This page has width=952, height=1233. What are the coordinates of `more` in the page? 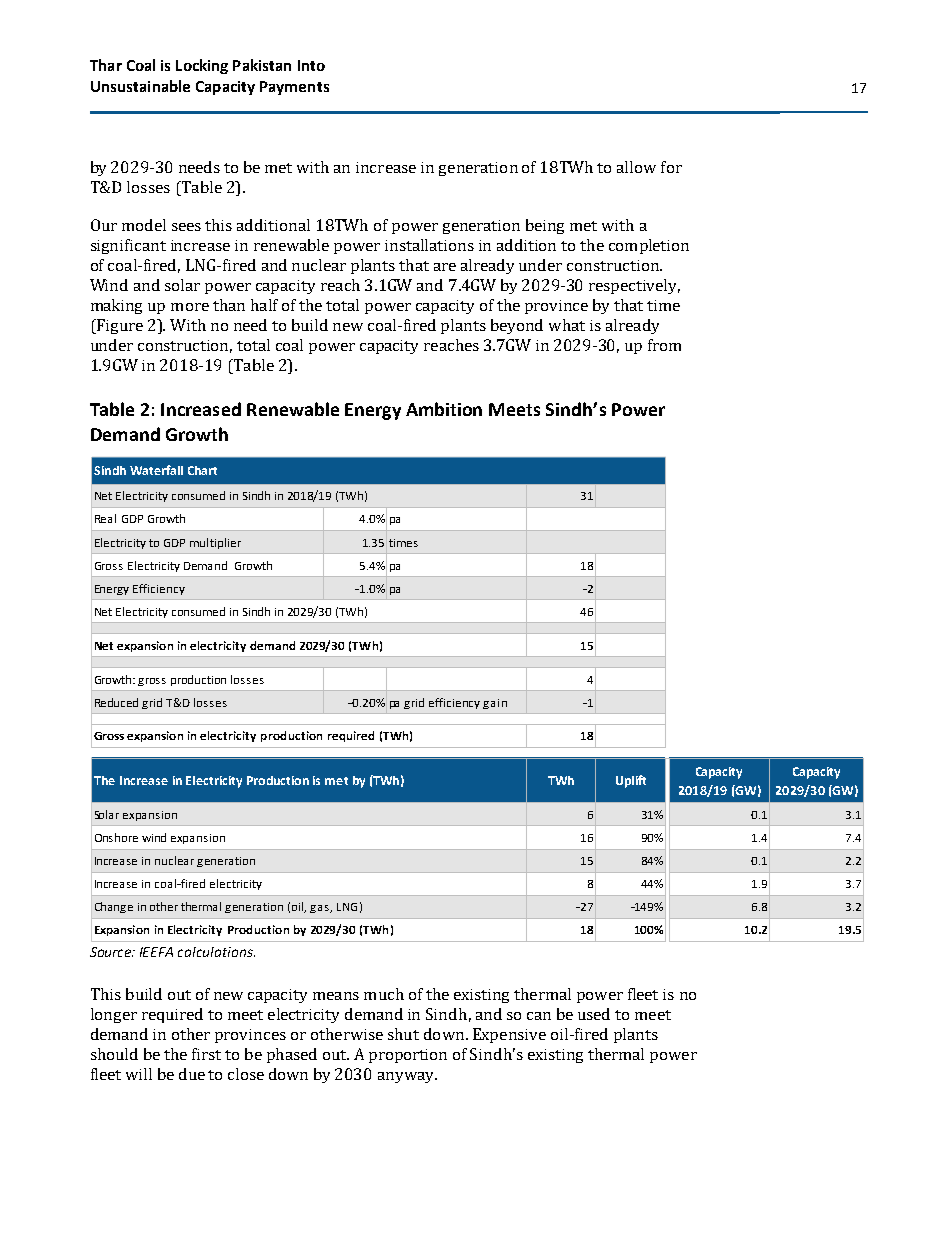 It's located at (190, 307).
